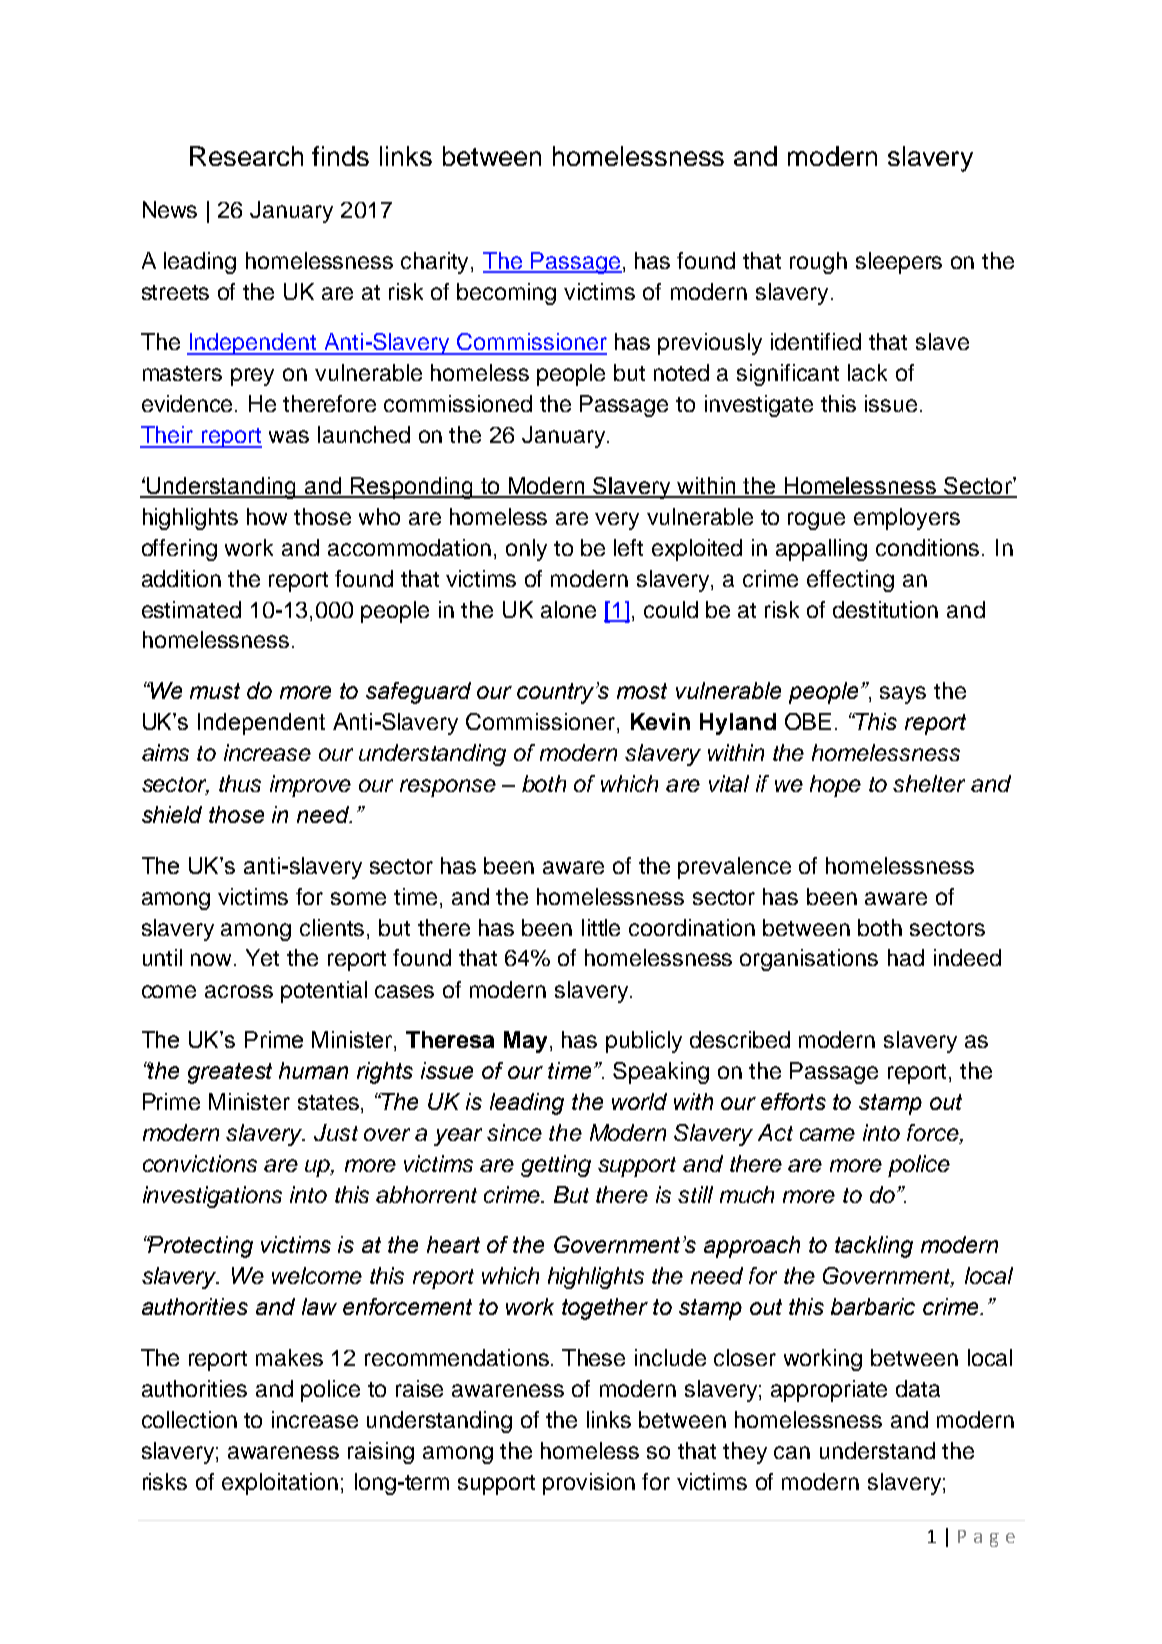  I want to click on exploitation, so click(280, 1484).
